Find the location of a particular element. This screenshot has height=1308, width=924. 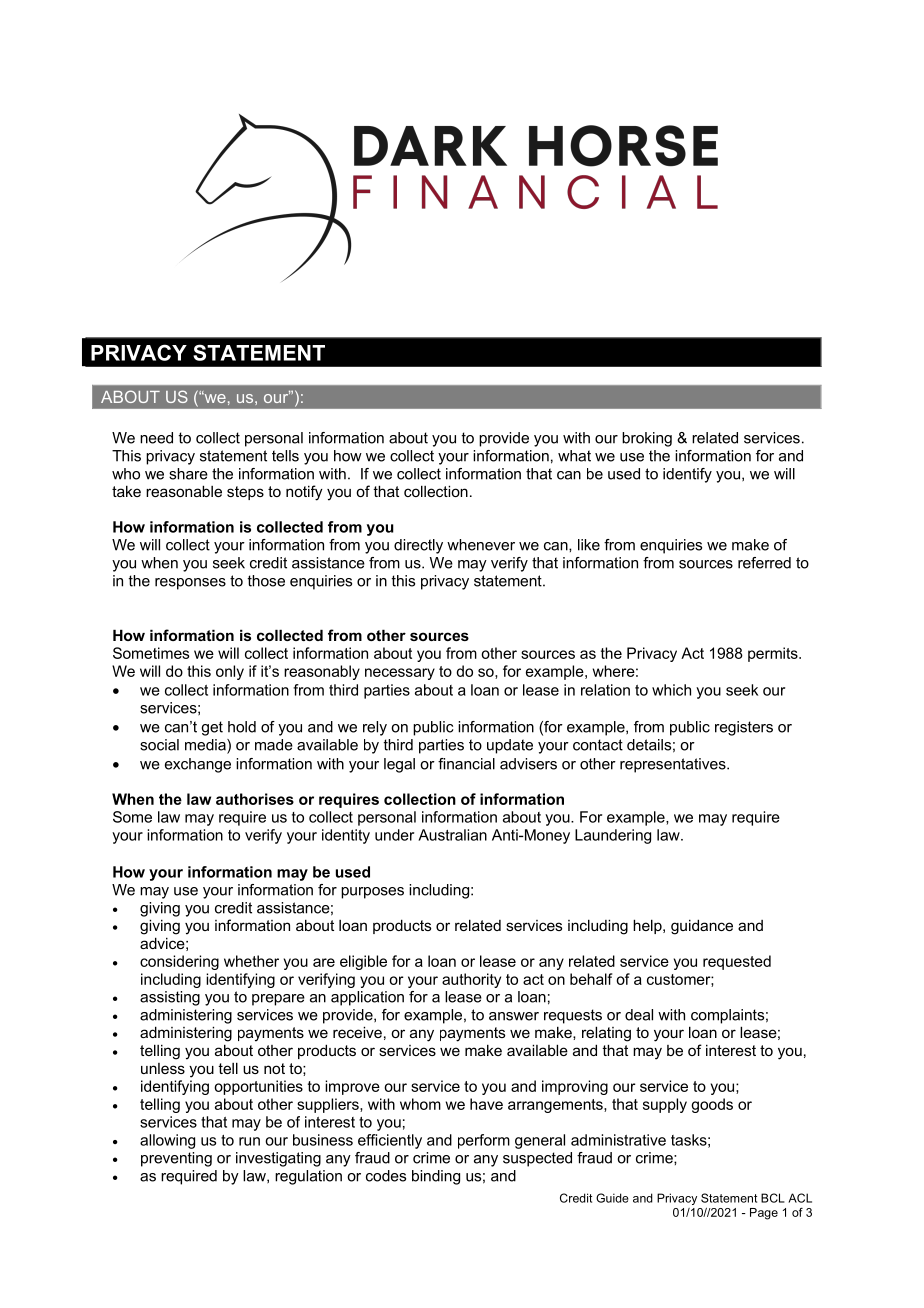

requested is located at coordinates (737, 962).
